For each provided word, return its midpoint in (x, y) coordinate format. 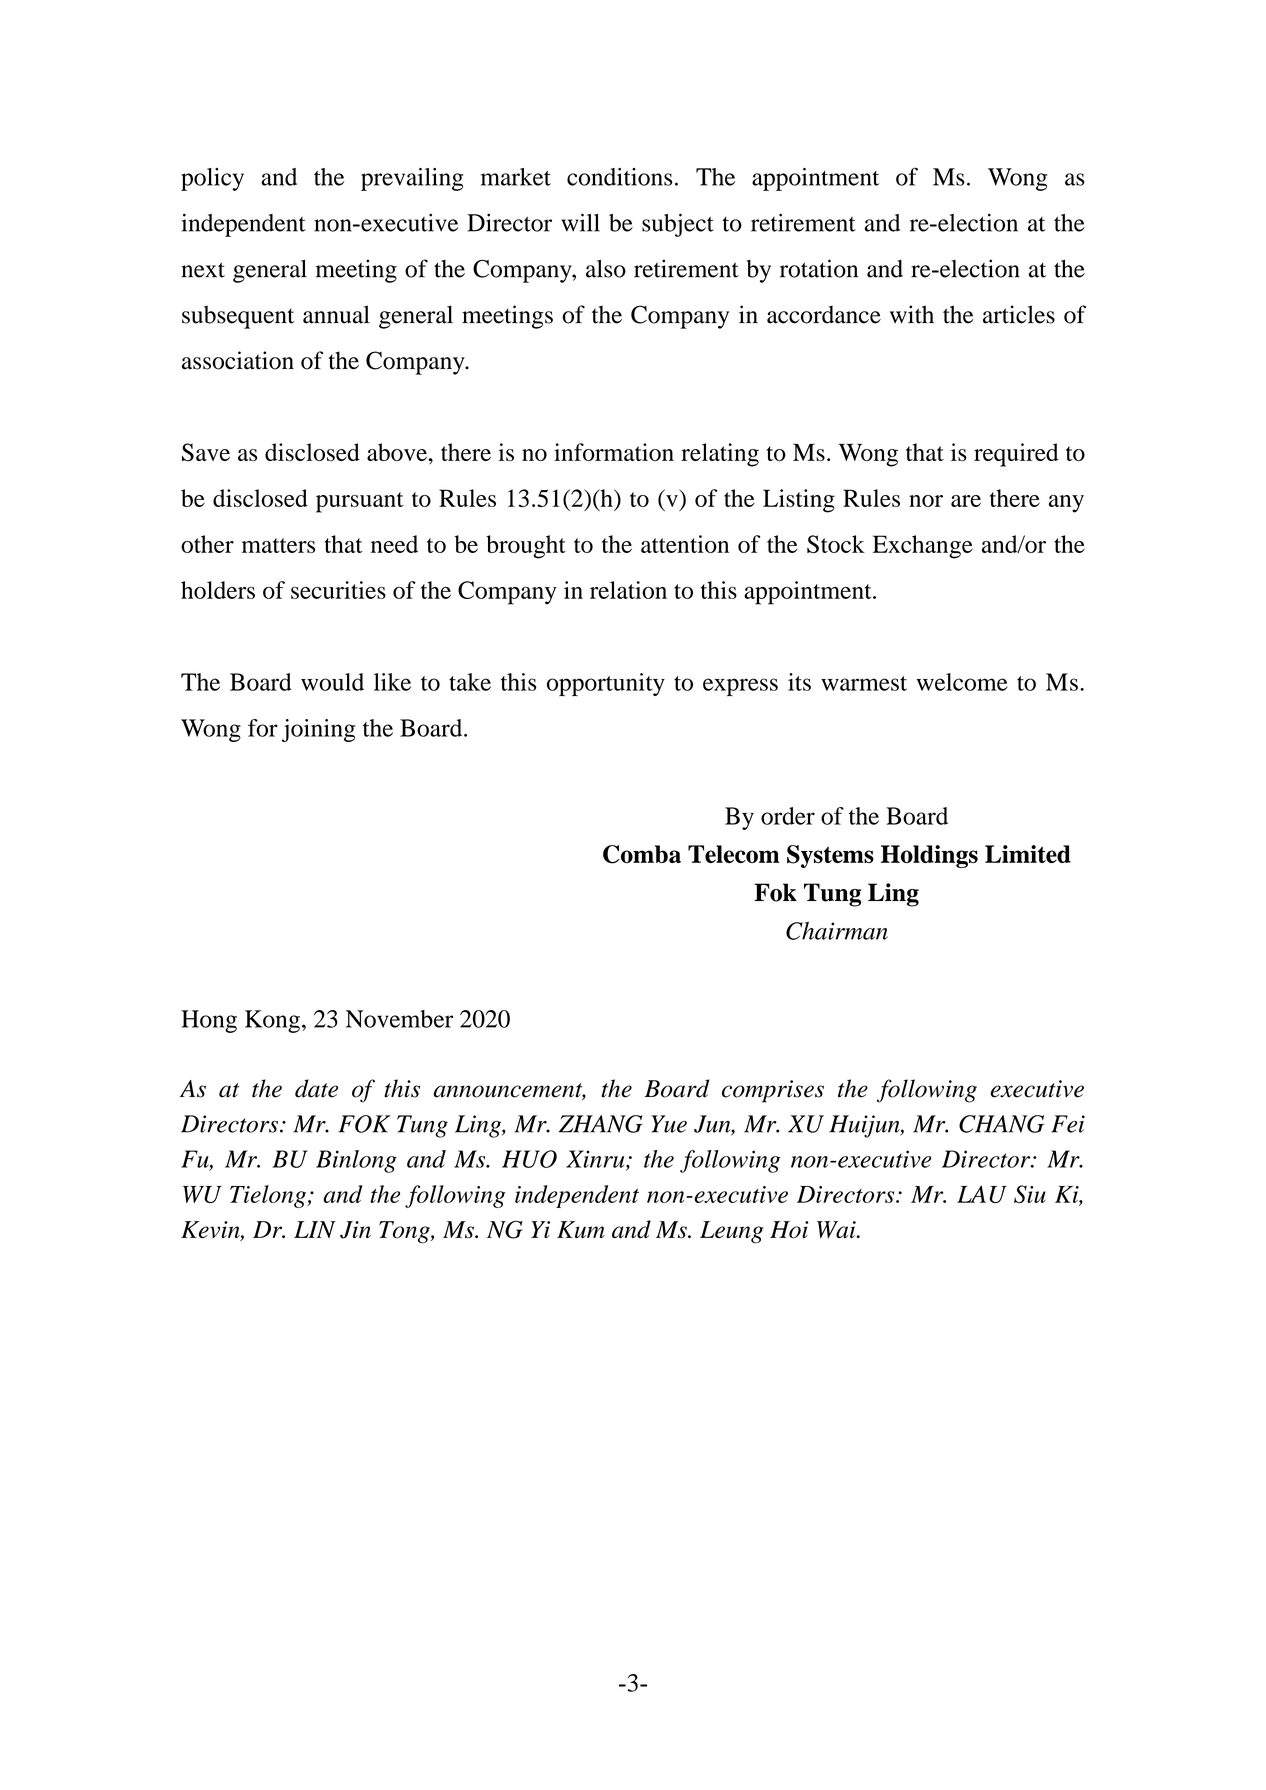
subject (678, 225)
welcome (962, 682)
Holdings (929, 856)
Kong (272, 1021)
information (614, 452)
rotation (819, 268)
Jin (355, 1230)
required (1016, 455)
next (203, 270)
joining (318, 730)
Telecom (734, 854)
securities (338, 590)
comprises (773, 1091)
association (238, 360)
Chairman (837, 931)
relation (628, 590)
